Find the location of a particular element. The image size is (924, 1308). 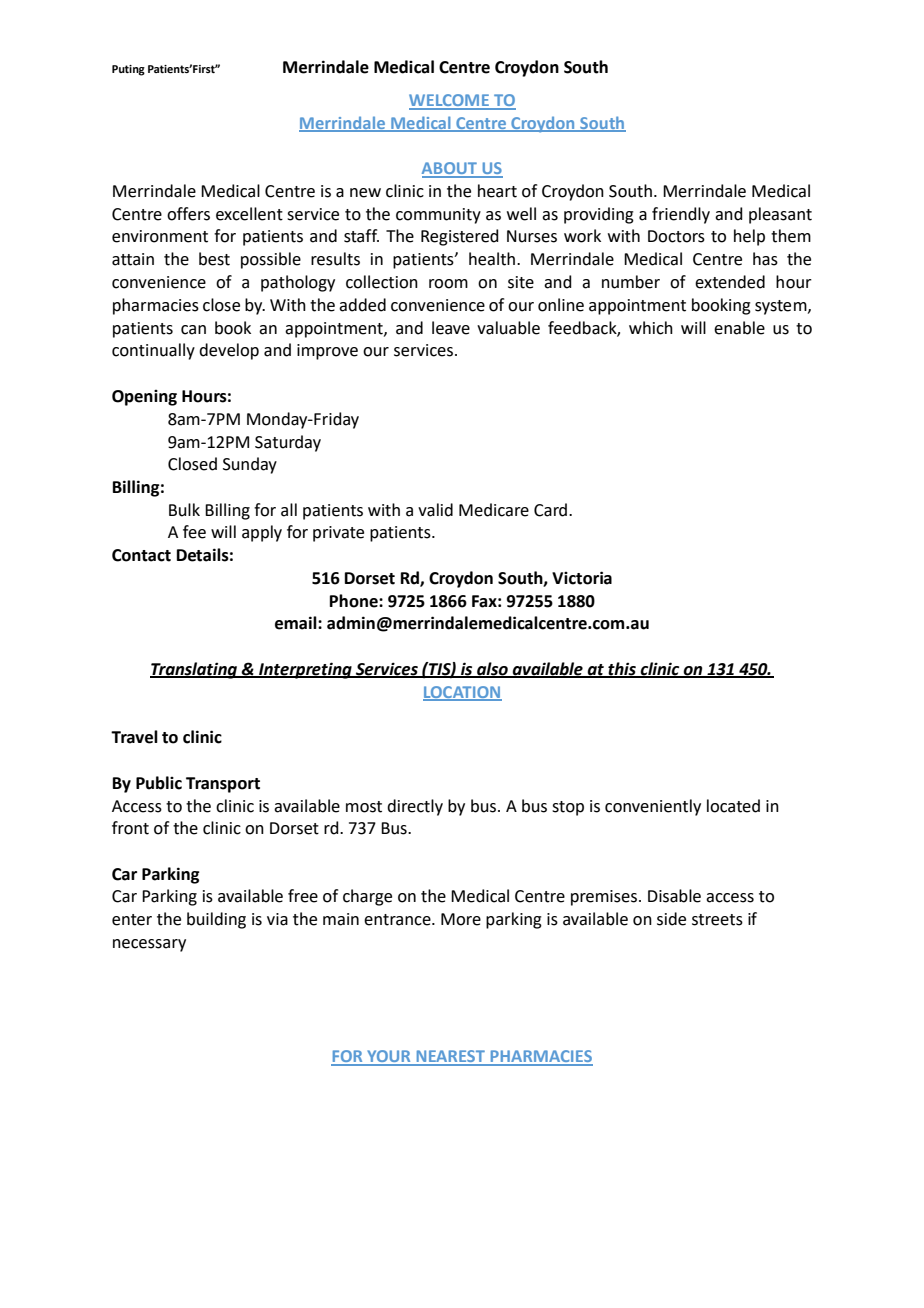

valid is located at coordinates (435, 510).
